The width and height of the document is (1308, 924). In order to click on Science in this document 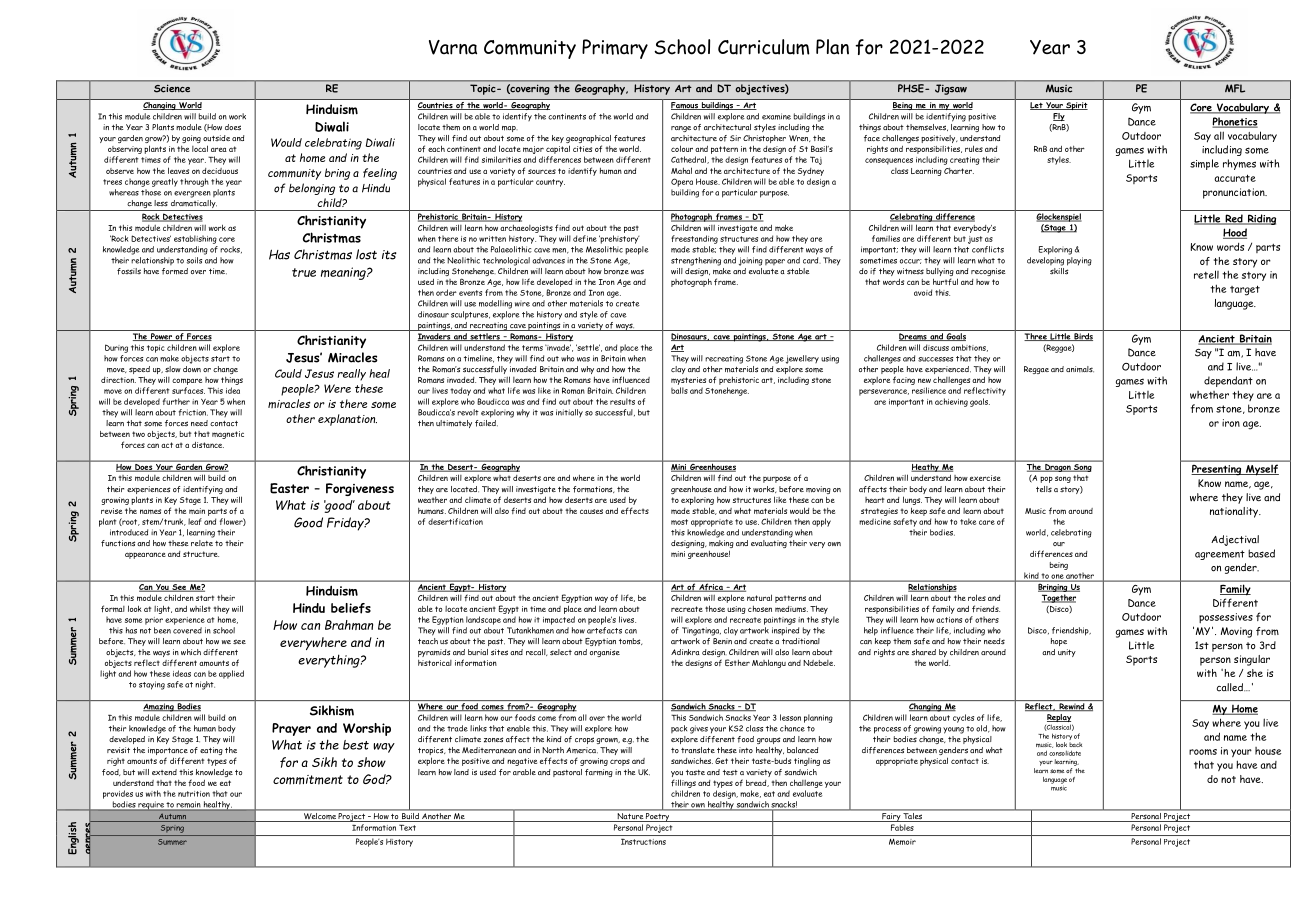, I will do `click(172, 88)`.
